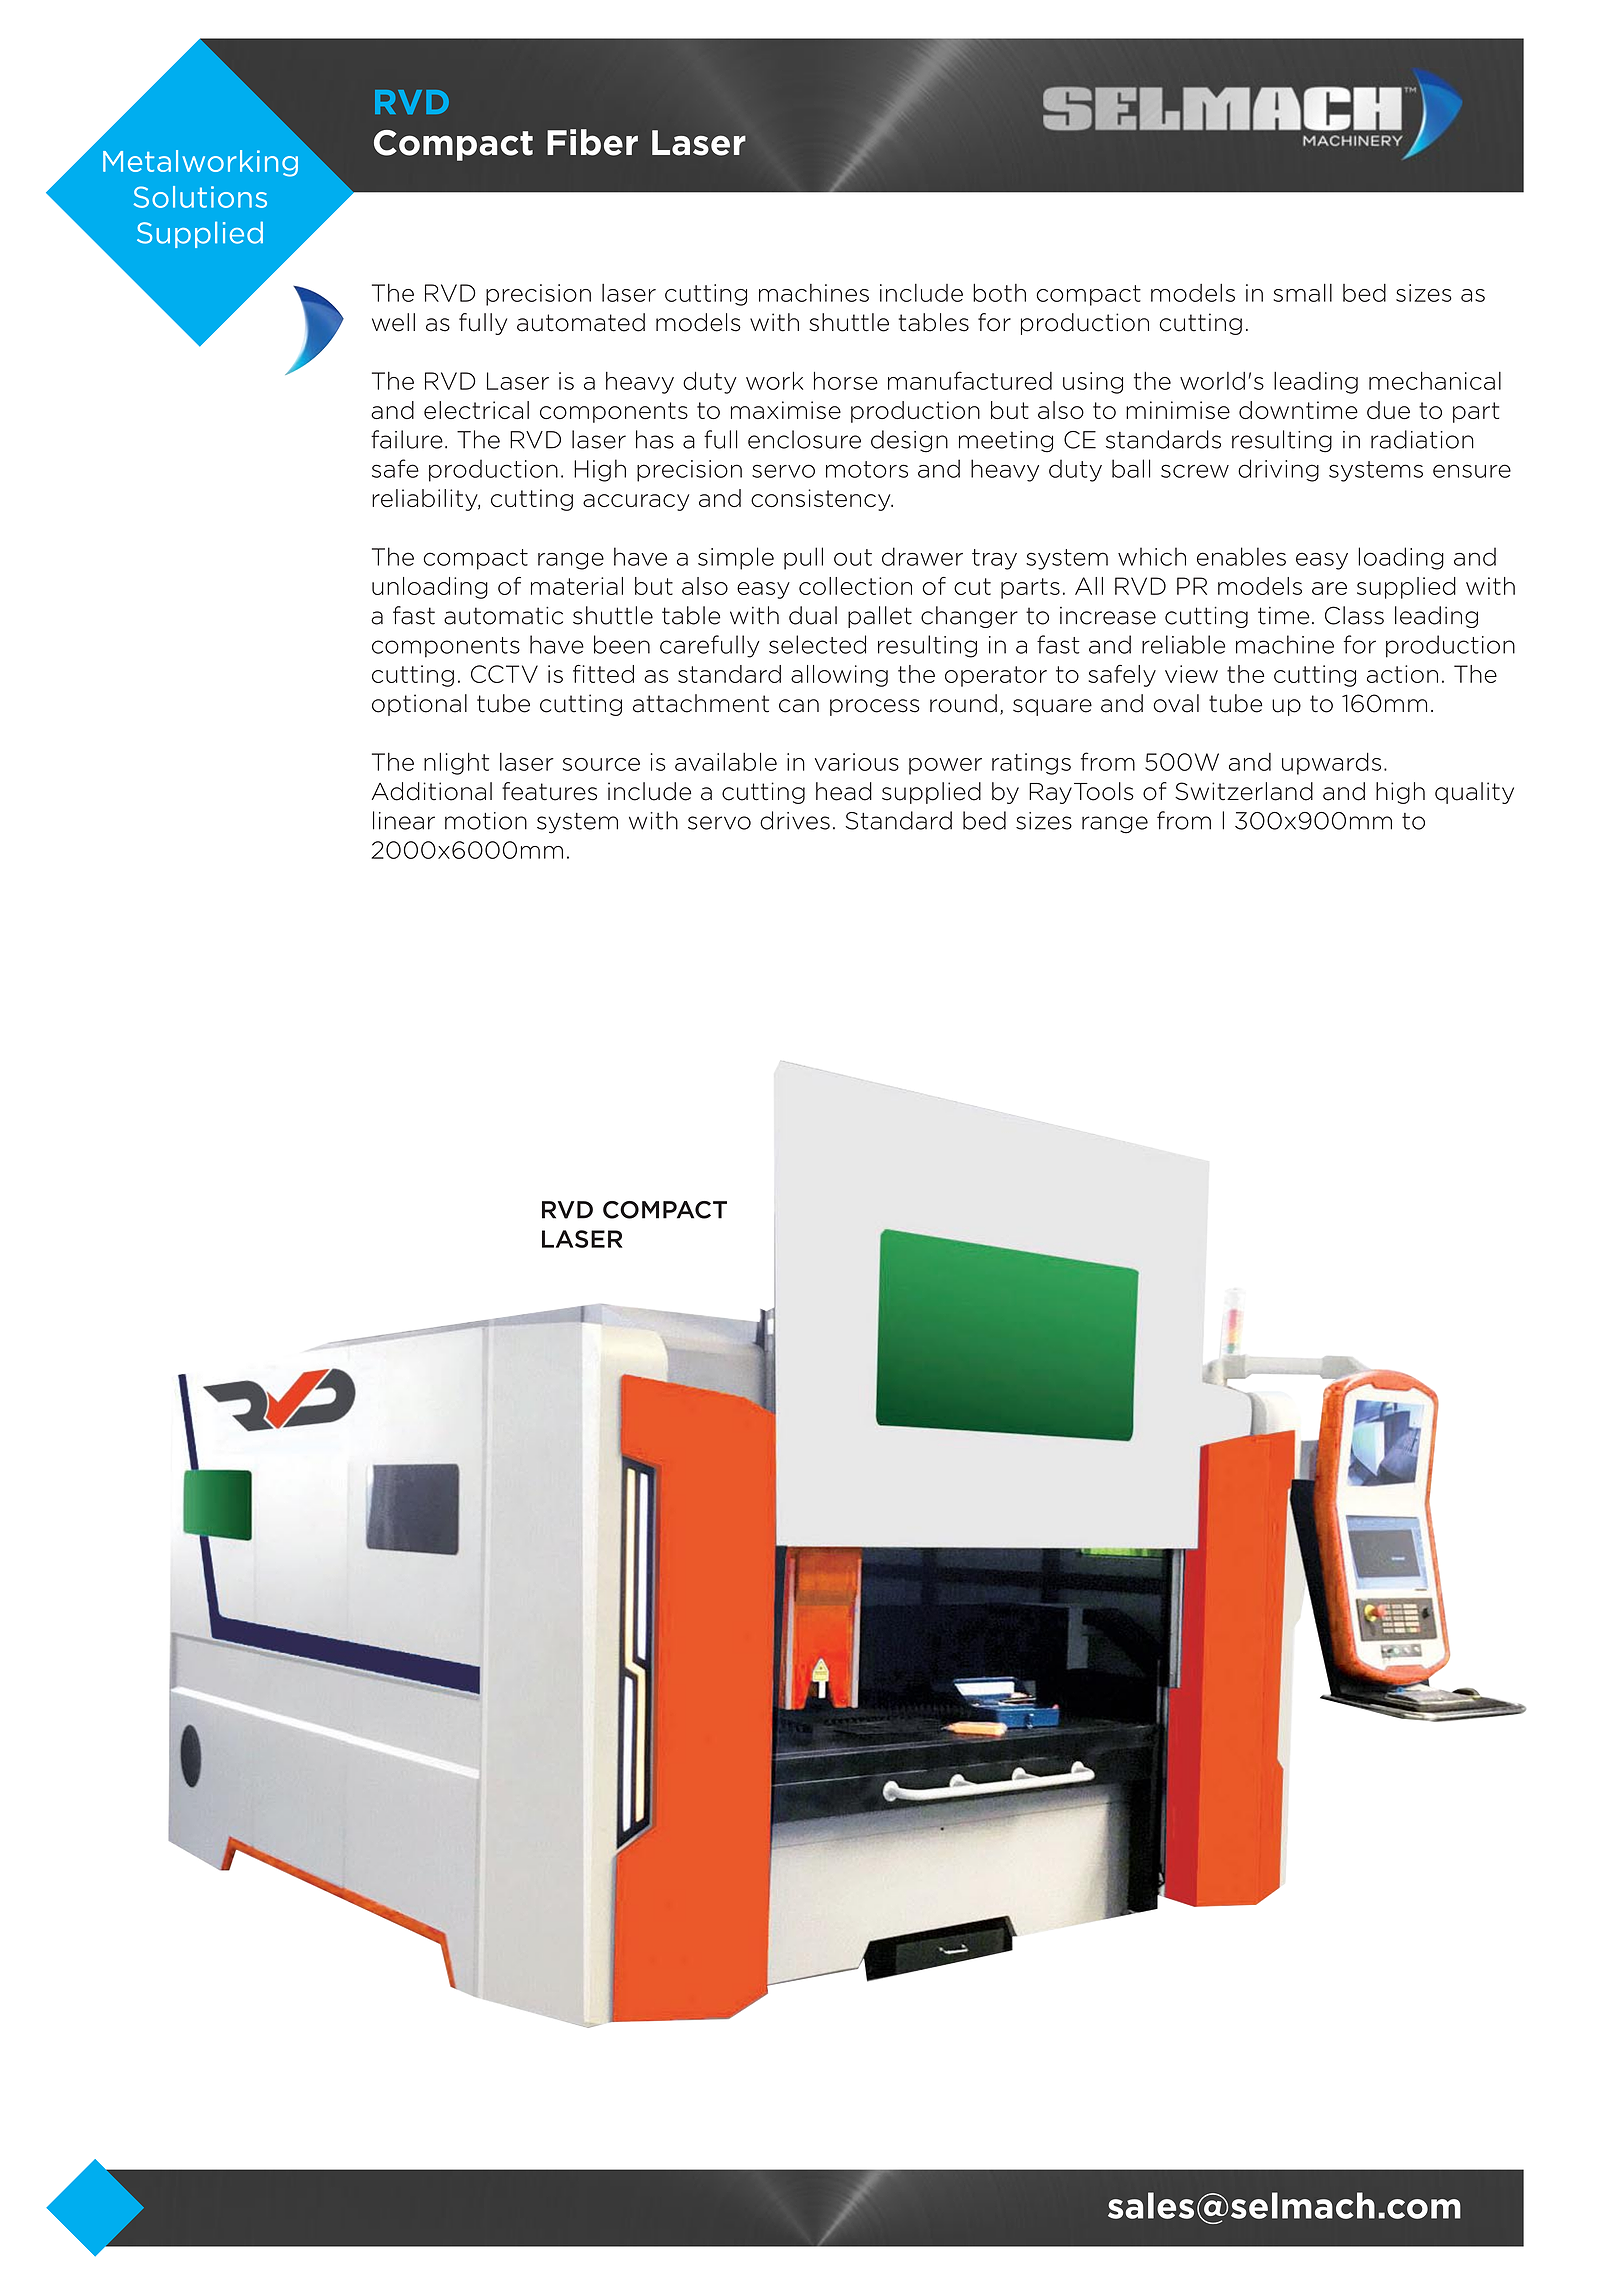 The width and height of the page is (1616, 2285). I want to click on Additional, so click(432, 791).
